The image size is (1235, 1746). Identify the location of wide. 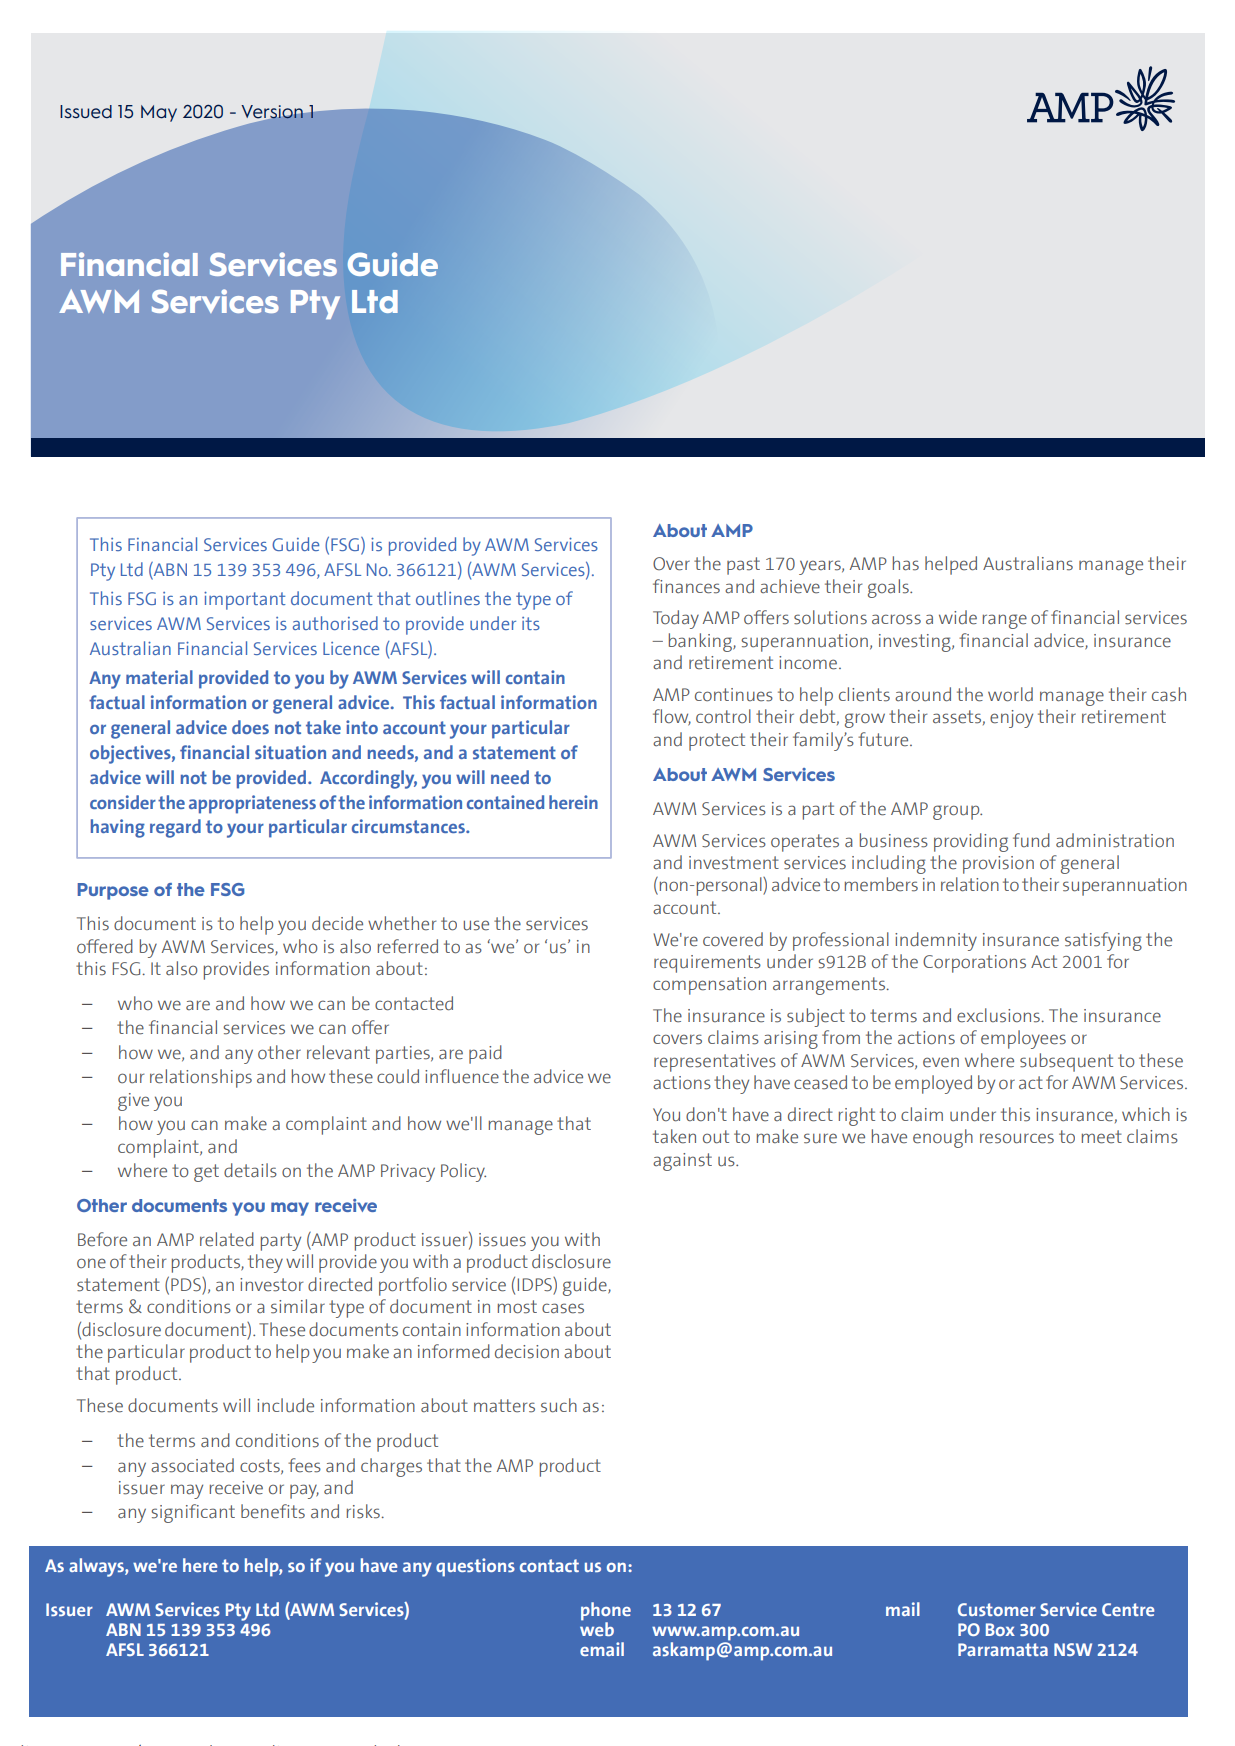
(958, 617).
